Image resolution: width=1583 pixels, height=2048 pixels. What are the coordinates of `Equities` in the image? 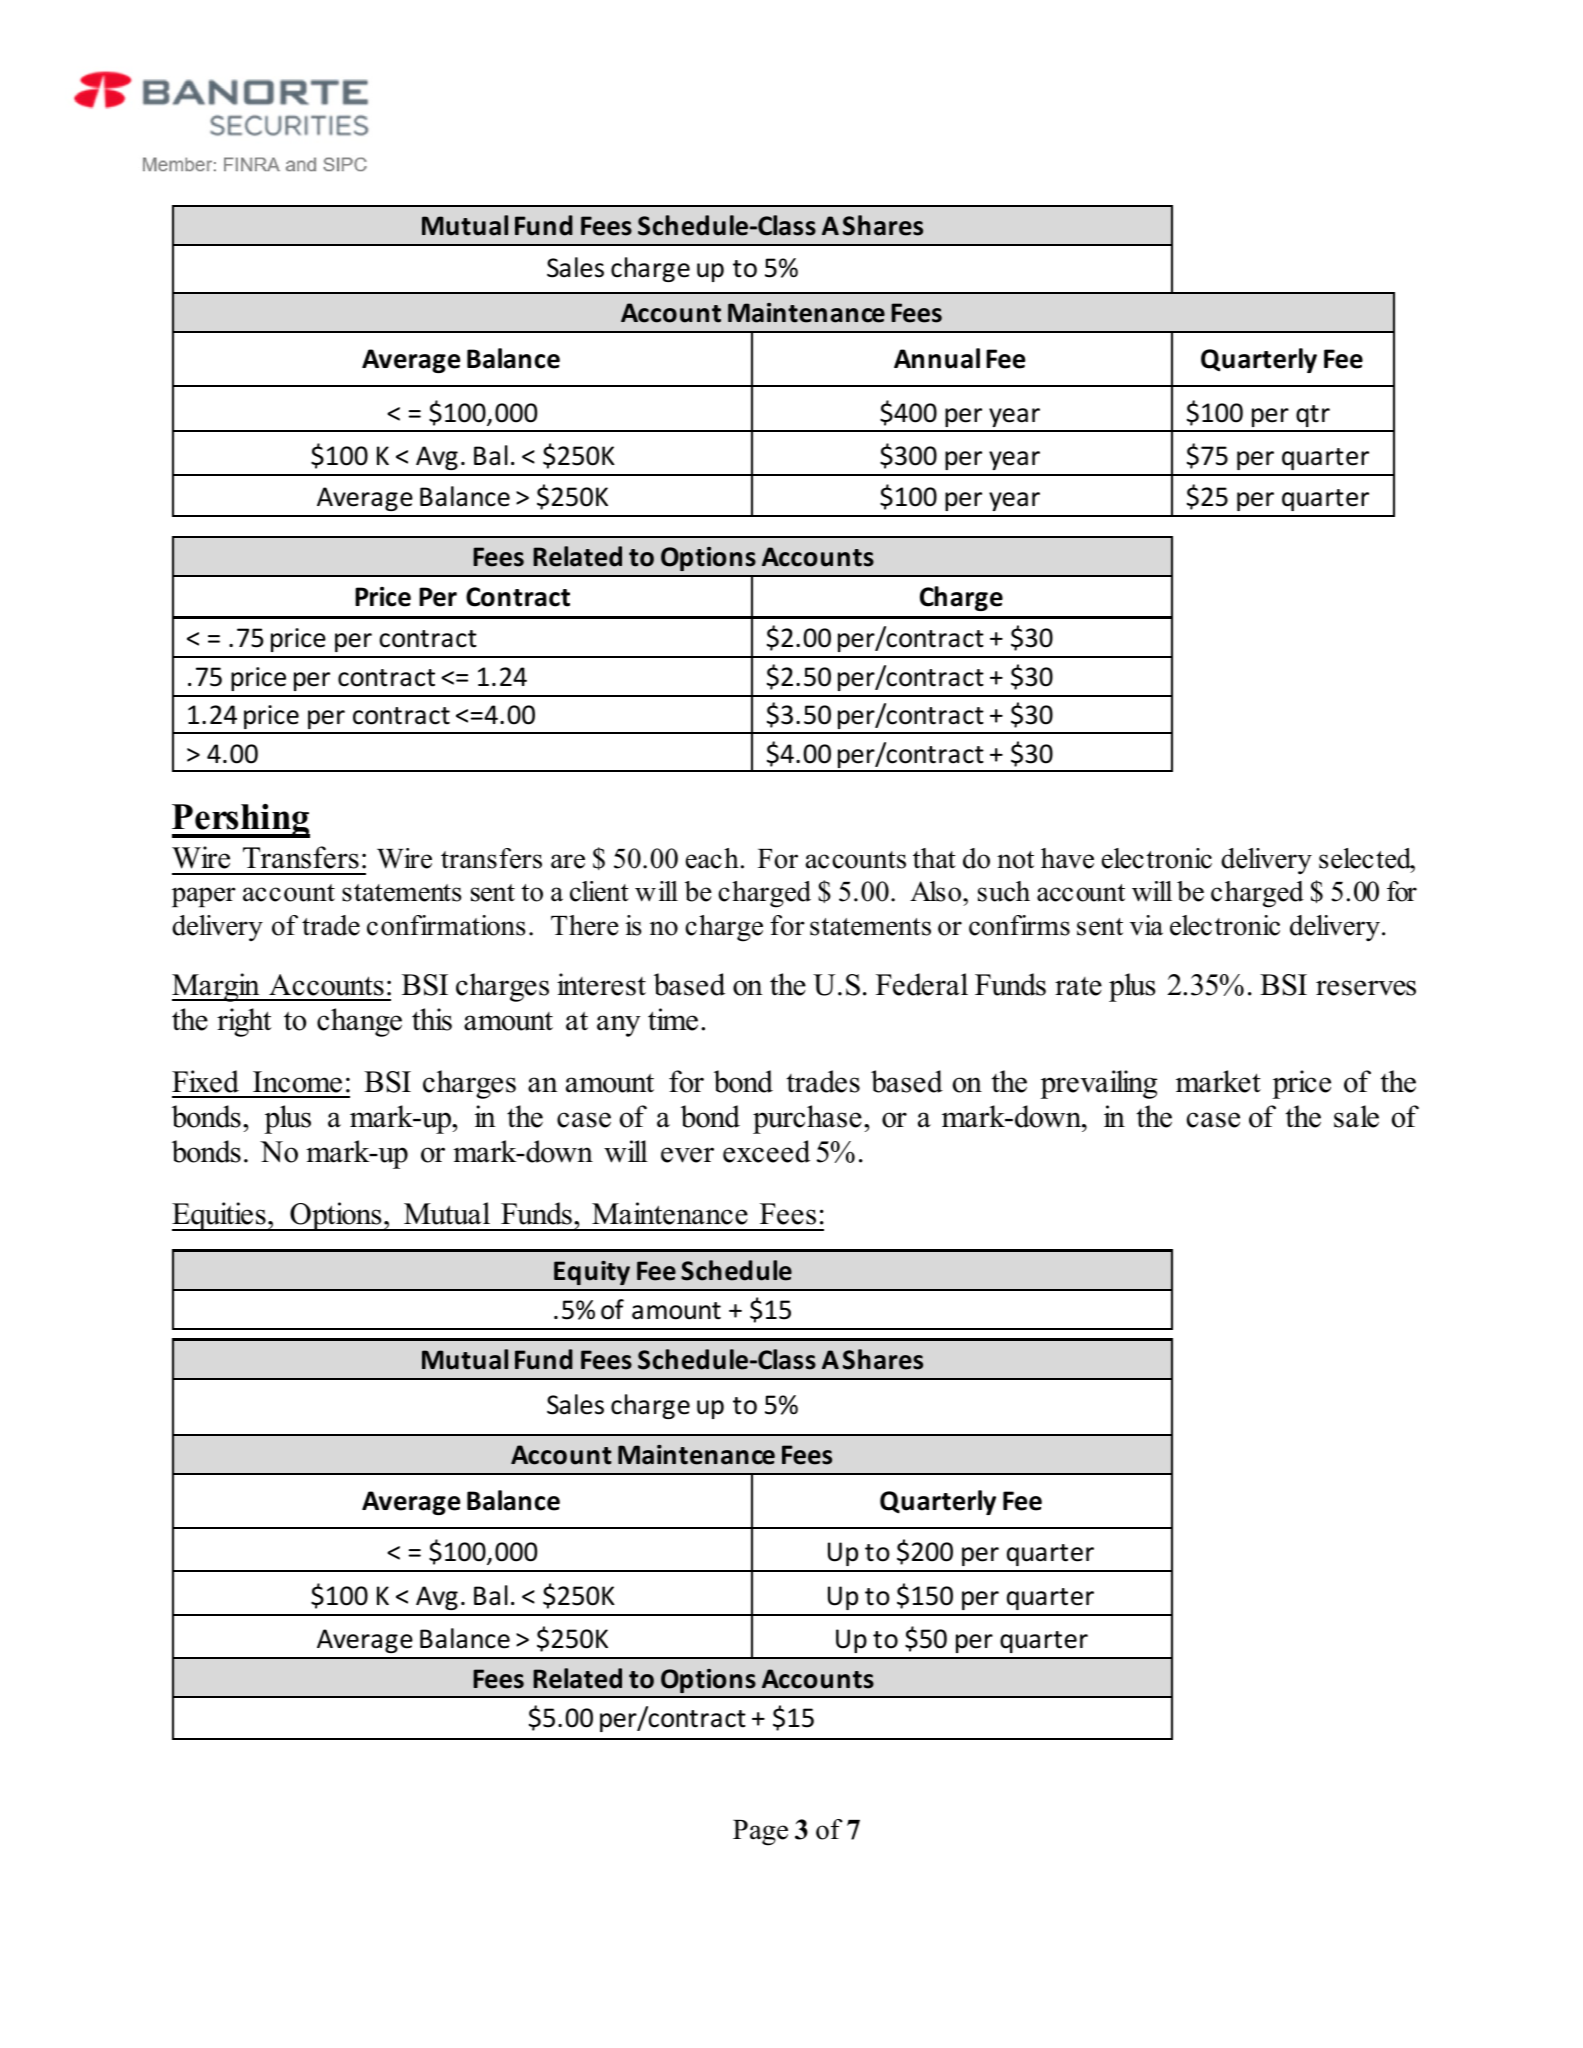 It's located at (220, 1216).
